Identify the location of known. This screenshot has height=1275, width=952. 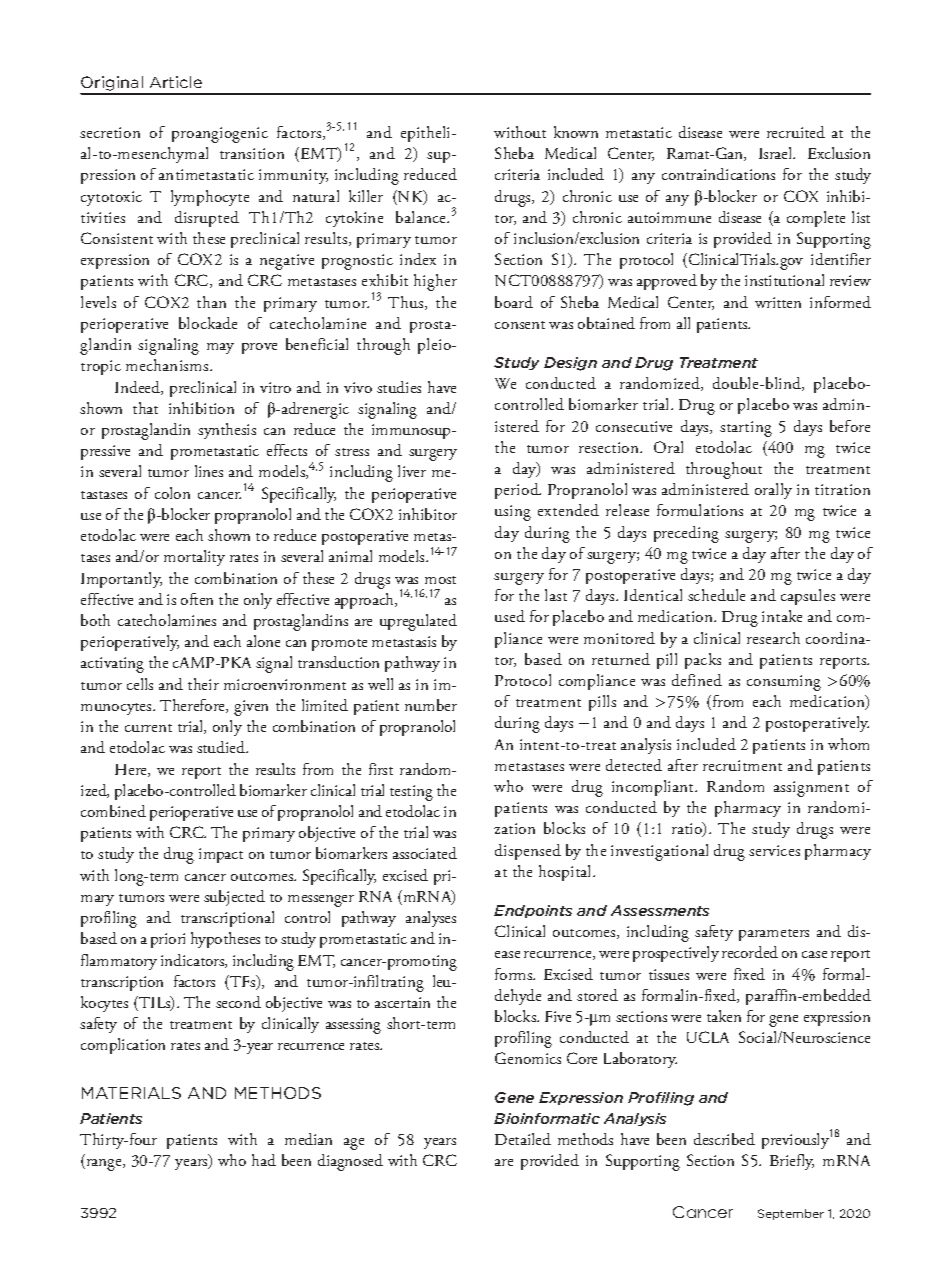
(576, 132).
